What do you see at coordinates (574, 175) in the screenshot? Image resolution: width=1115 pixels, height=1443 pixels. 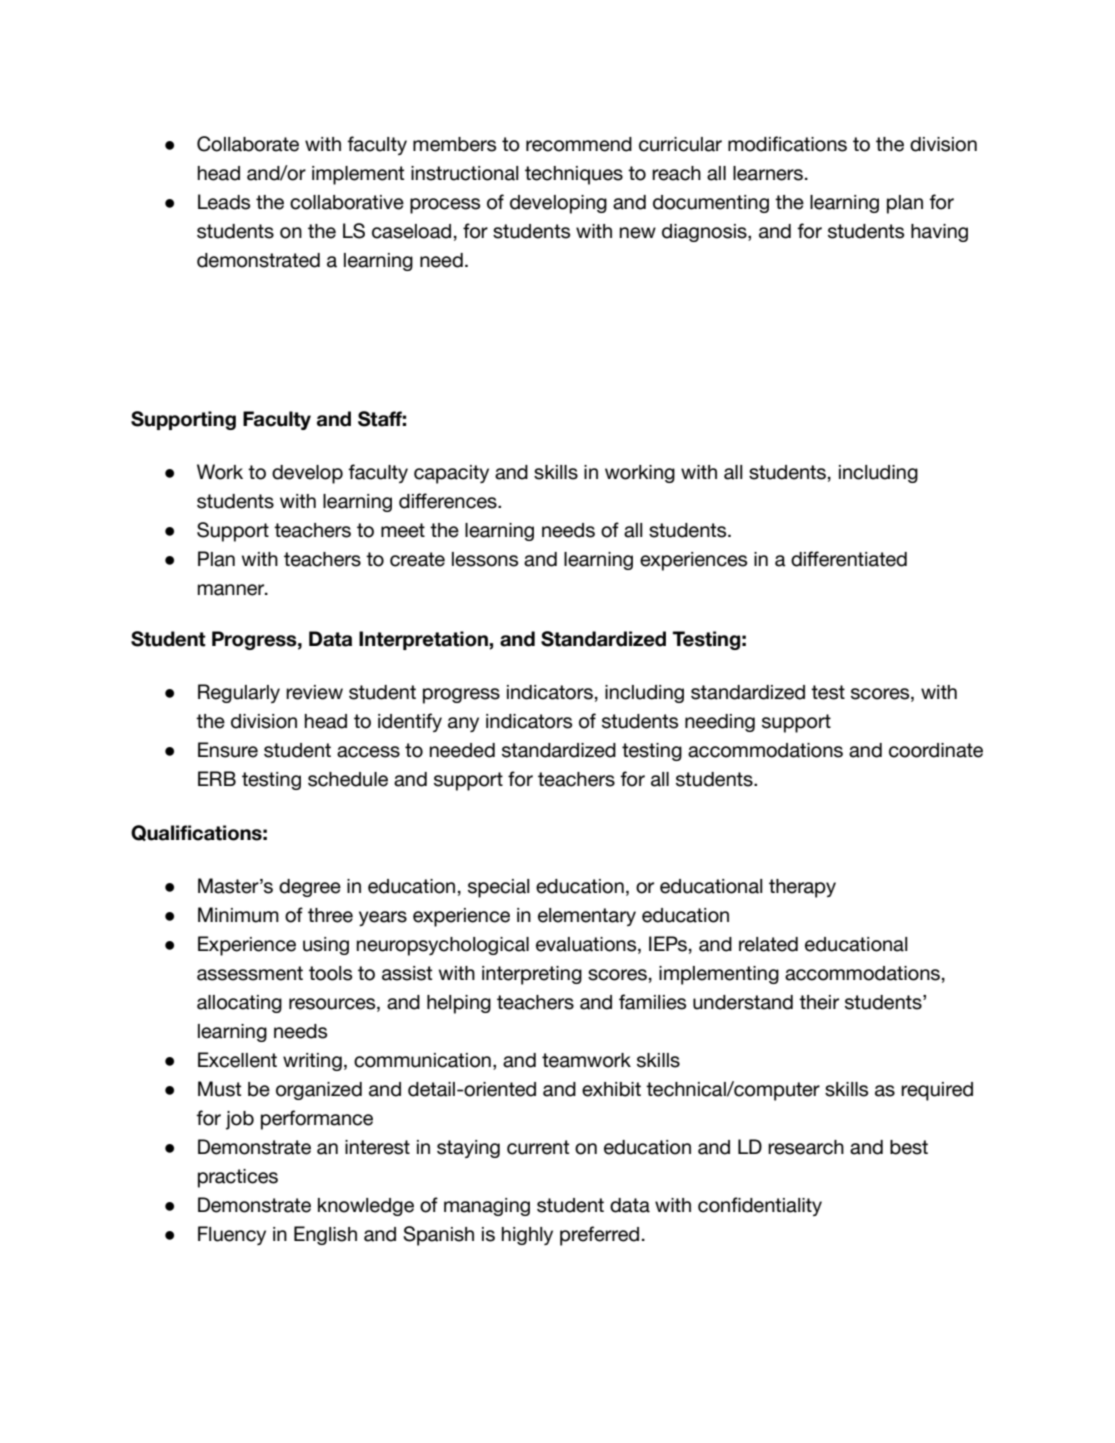 I see `techniques` at bounding box center [574, 175].
